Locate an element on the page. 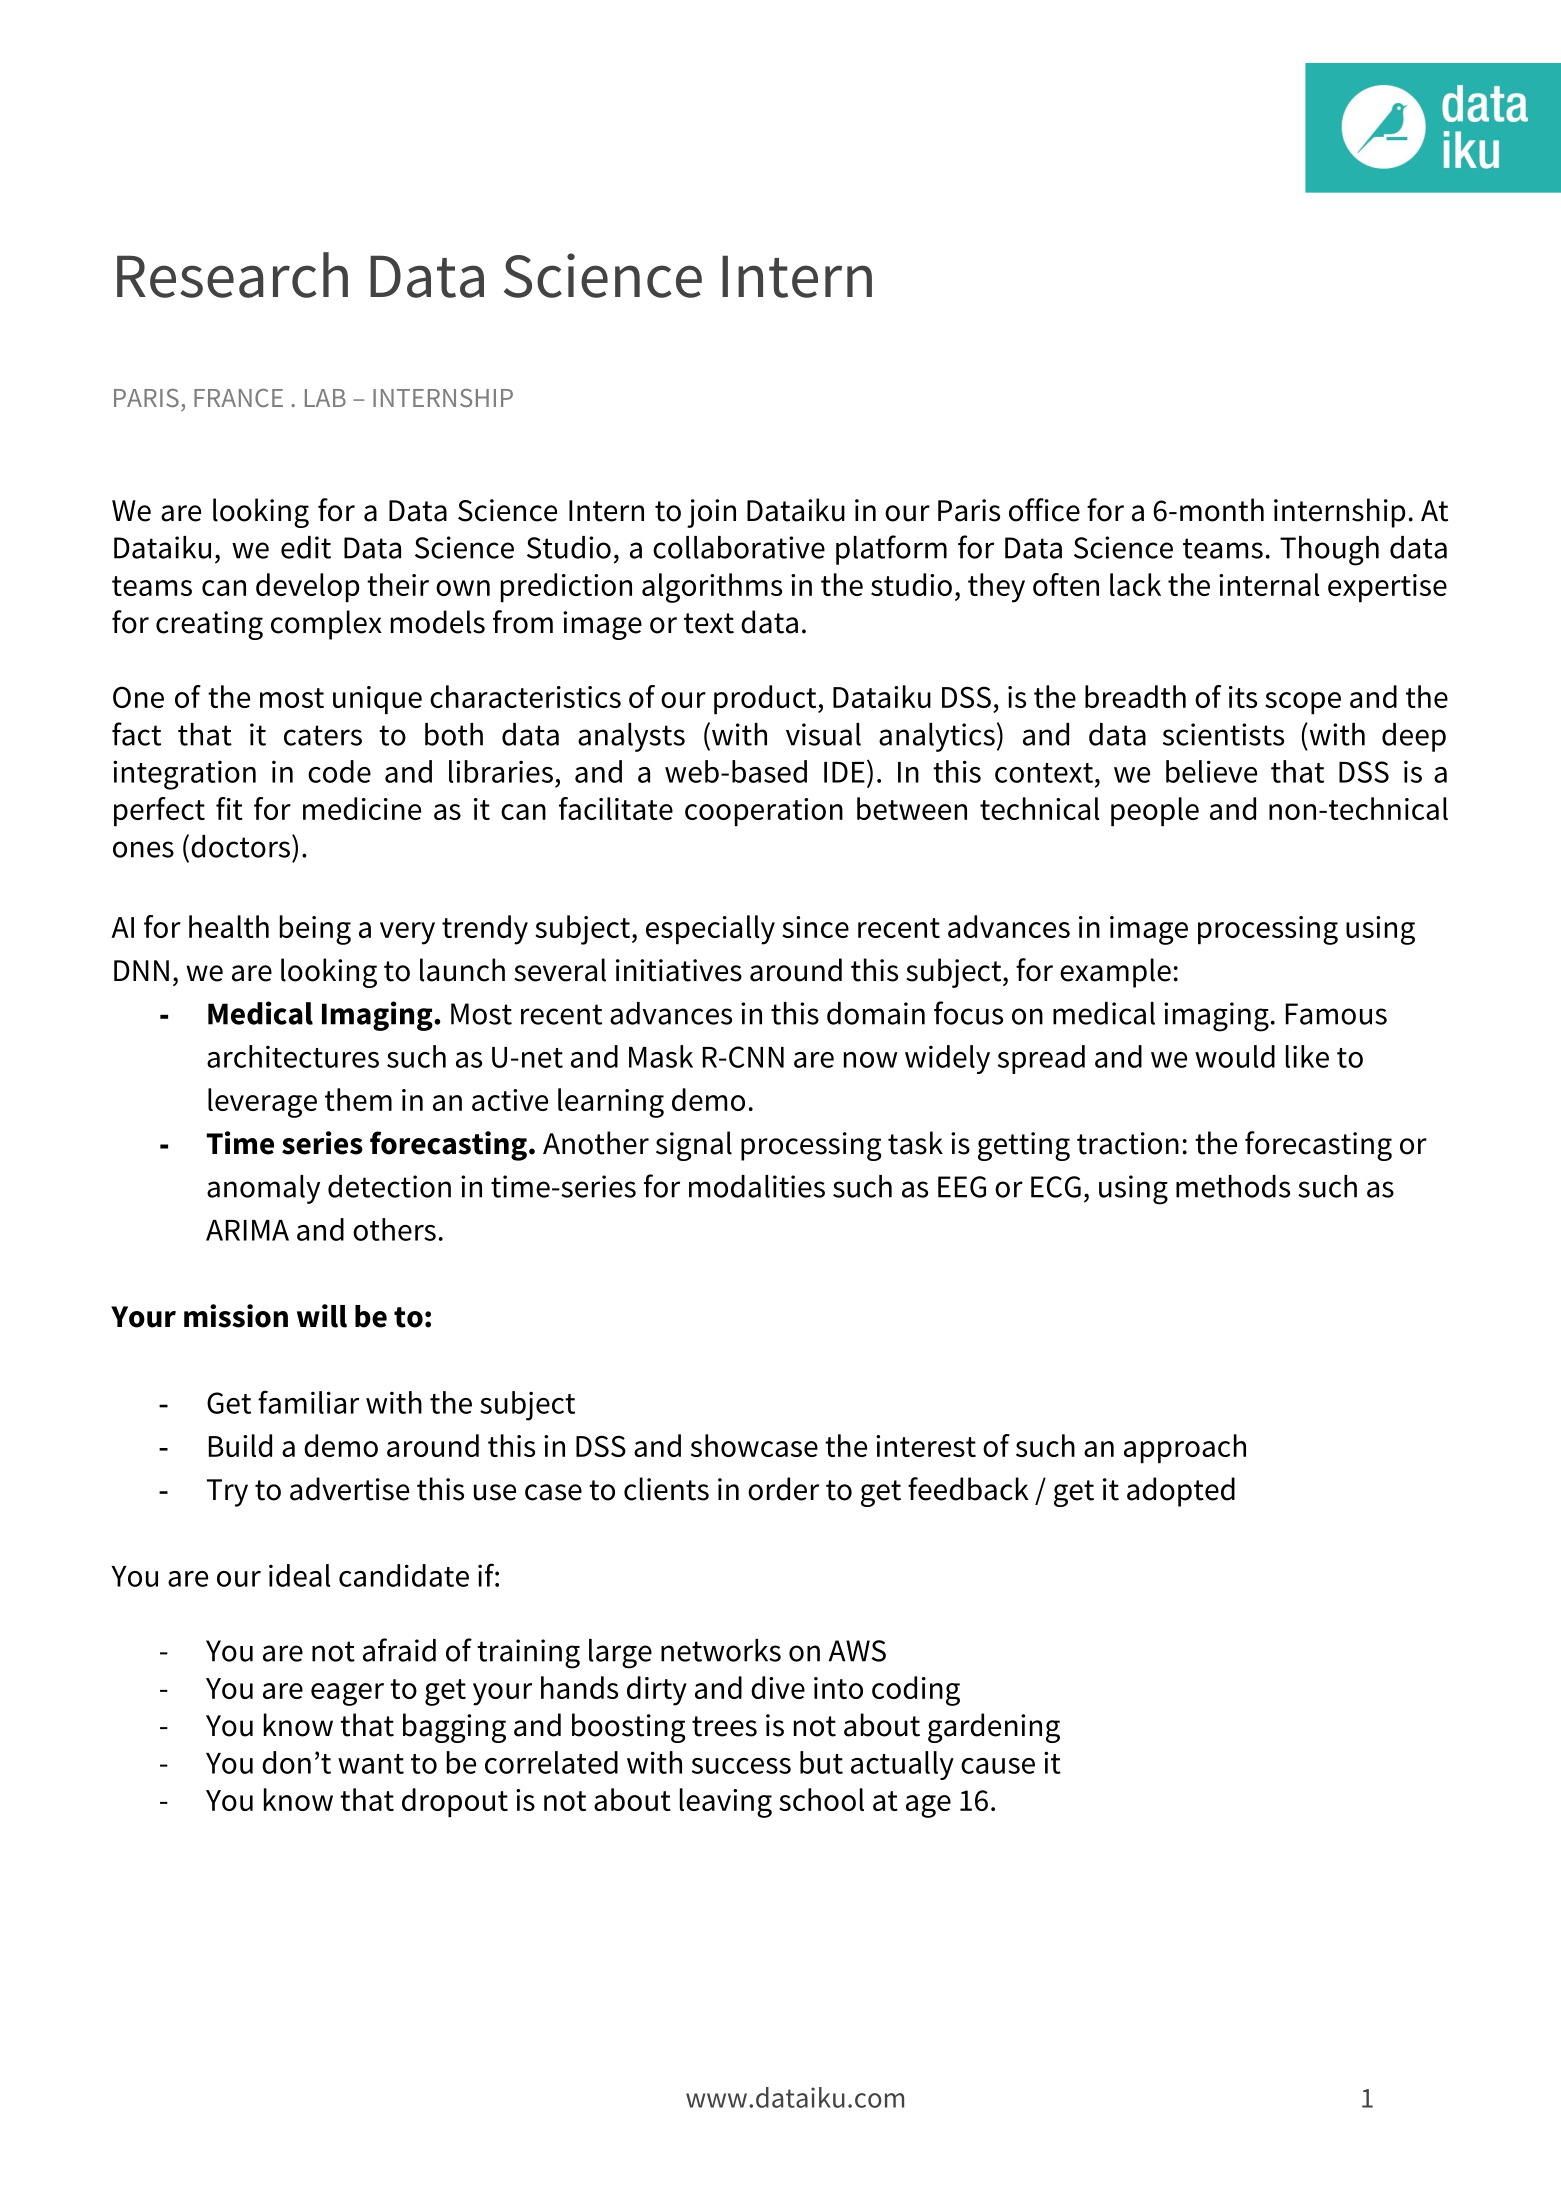  join is located at coordinates (711, 513).
